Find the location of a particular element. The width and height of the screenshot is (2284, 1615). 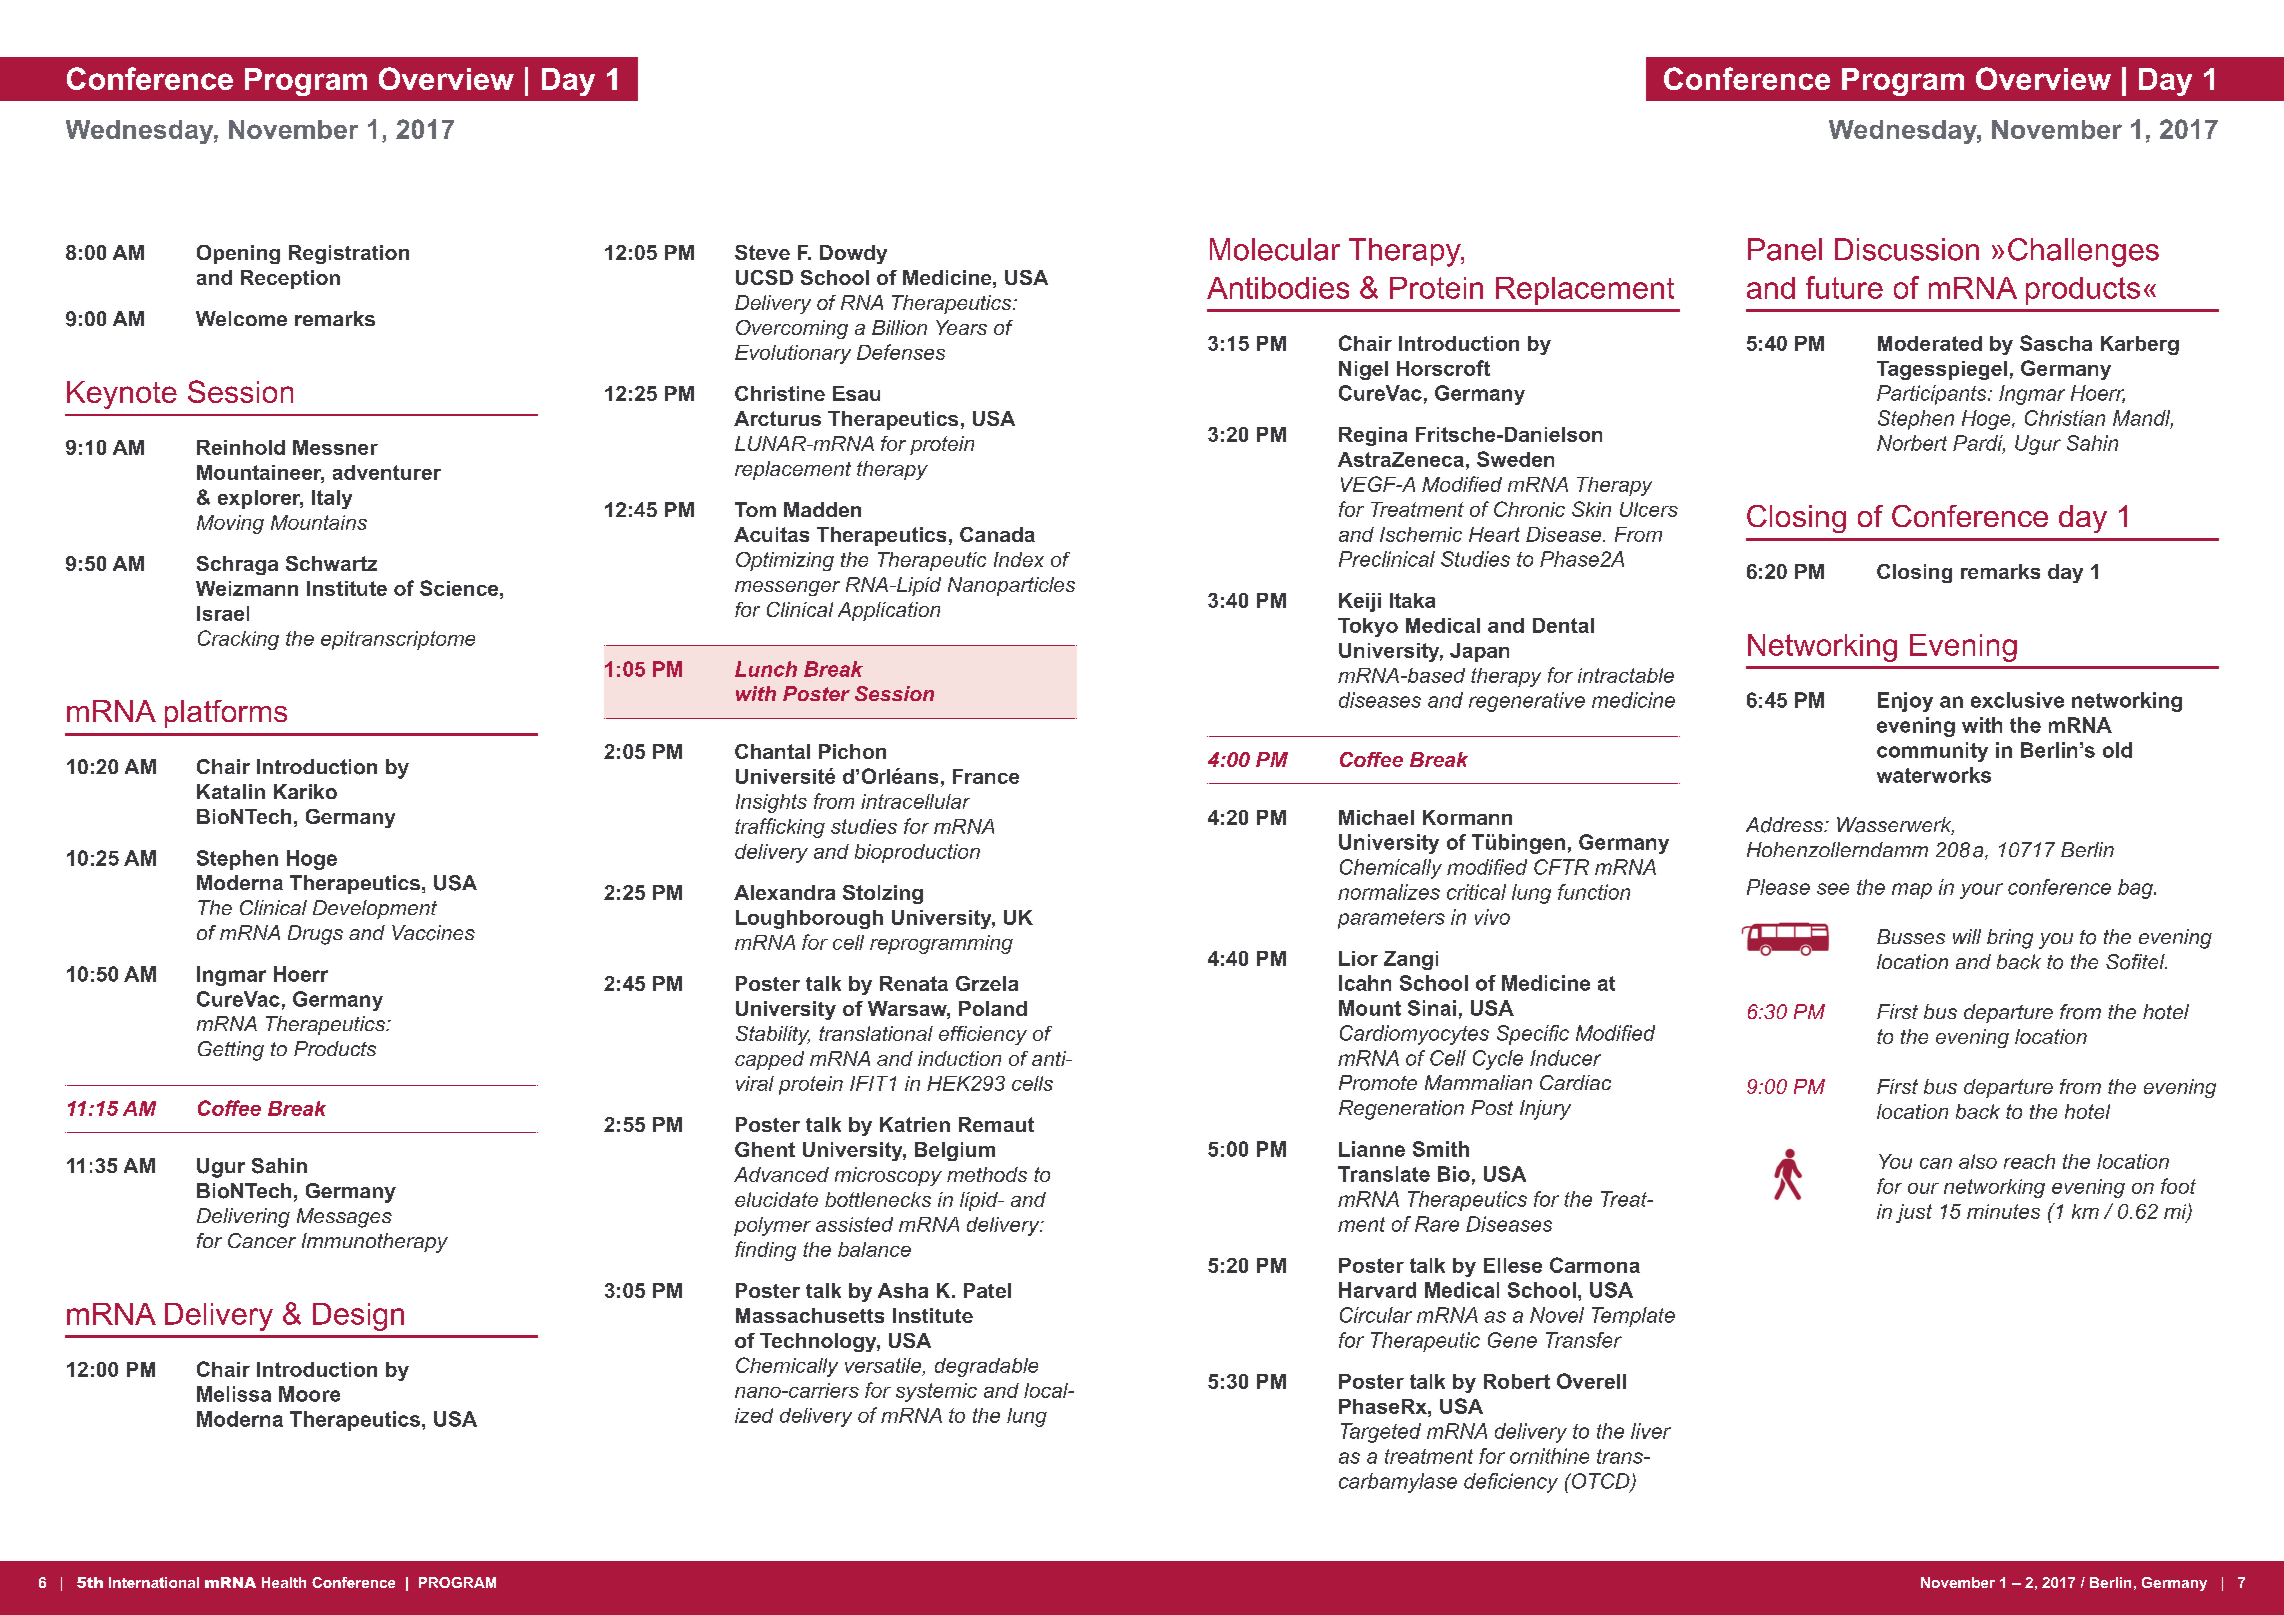

Health is located at coordinates (284, 1582).
